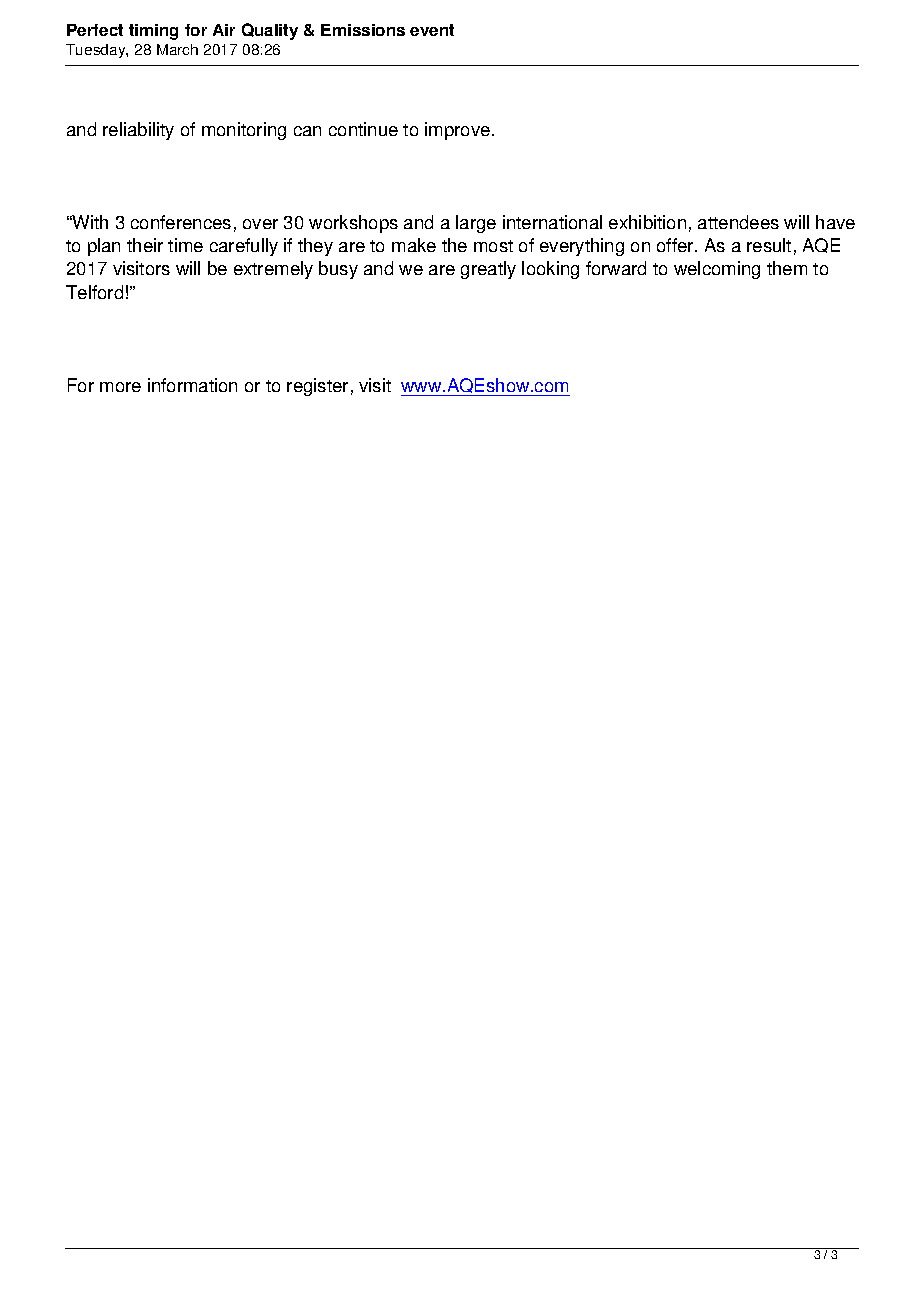 The height and width of the screenshot is (1308, 924). Describe the element at coordinates (363, 30) in the screenshot. I see `Emissions` at that location.
